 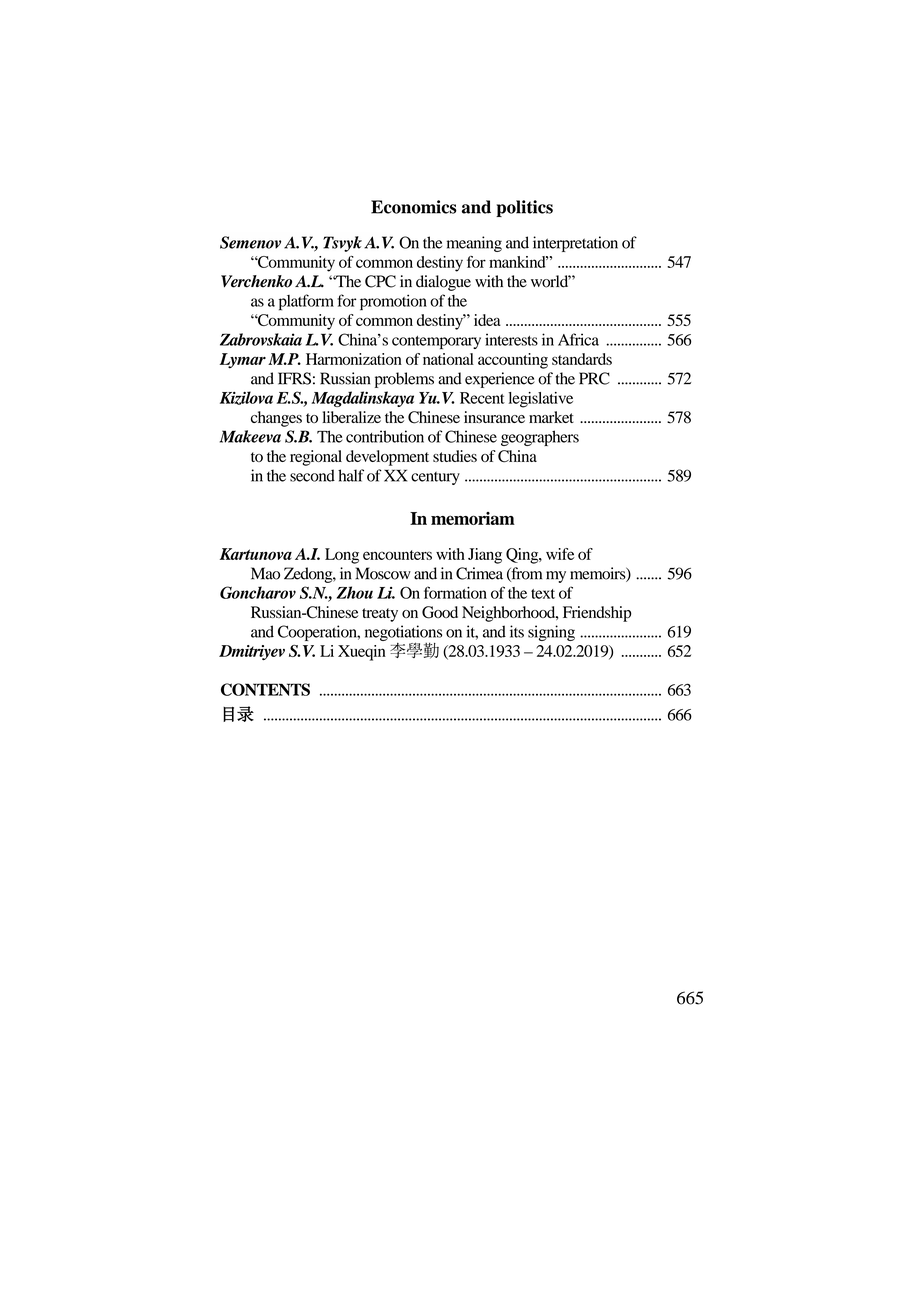 I want to click on wife, so click(x=560, y=554).
